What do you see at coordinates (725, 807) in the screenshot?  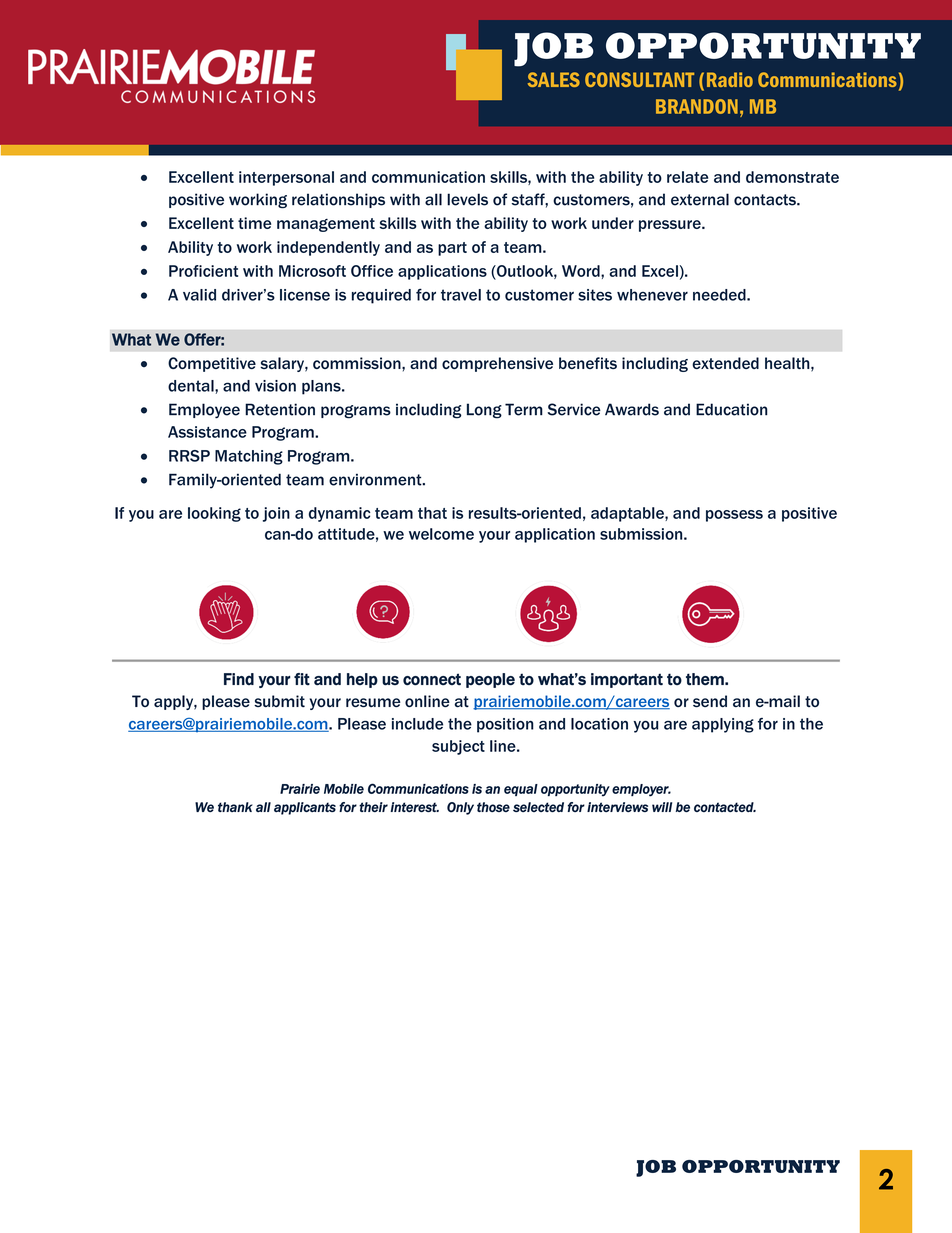 I see `contacted` at bounding box center [725, 807].
